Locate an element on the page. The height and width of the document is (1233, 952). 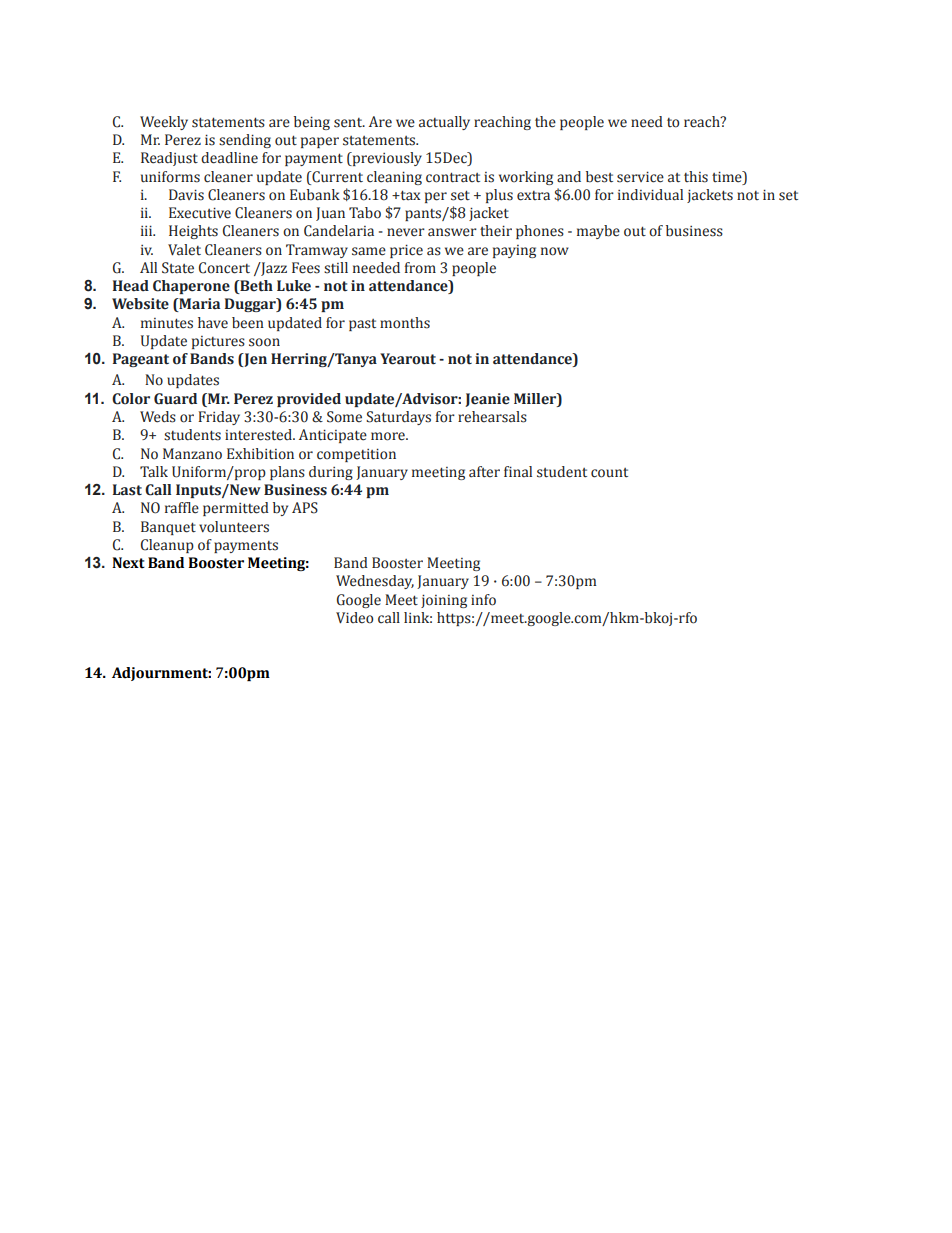
now is located at coordinates (555, 251).
